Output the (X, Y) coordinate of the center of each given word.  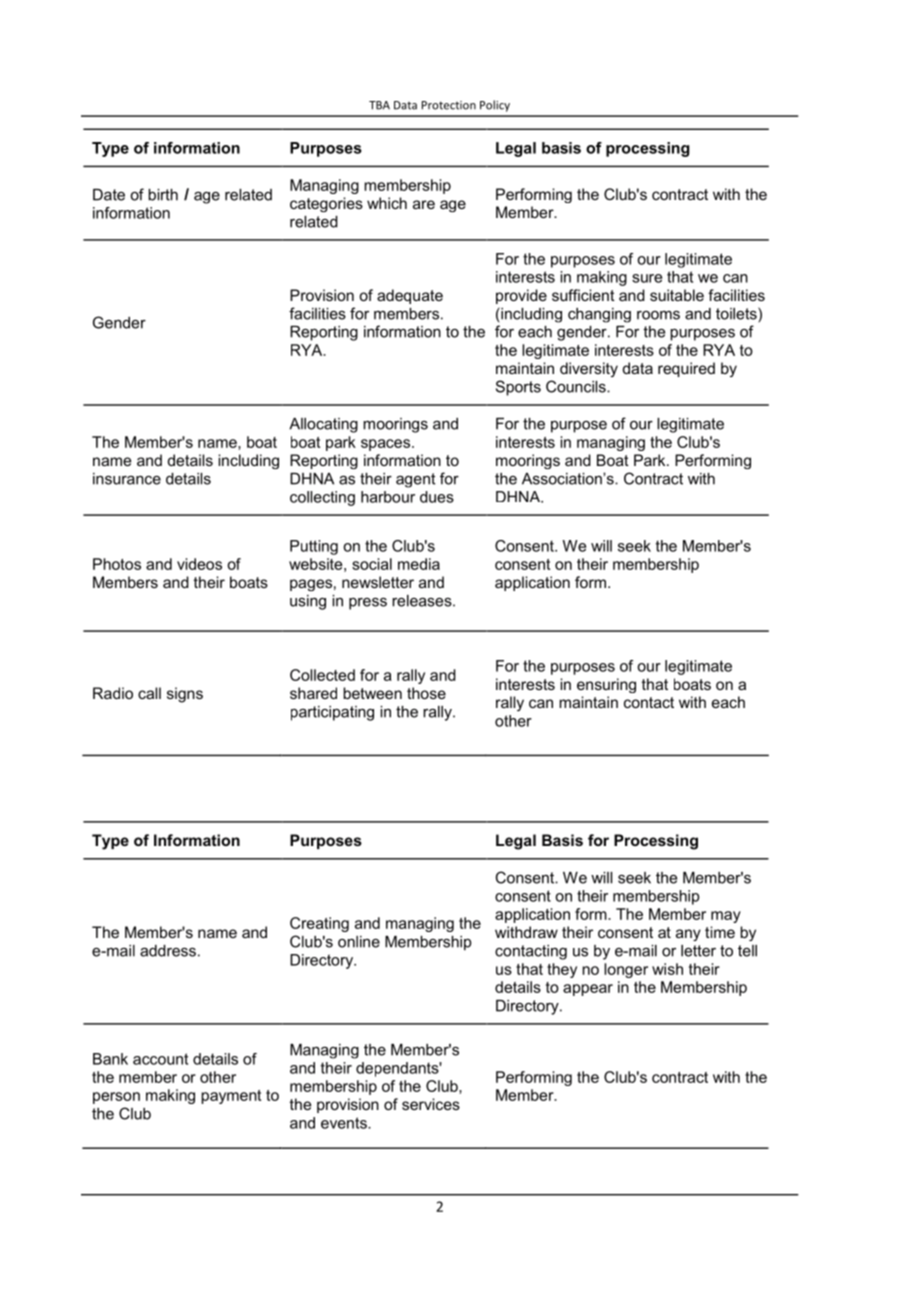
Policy (495, 106)
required (686, 369)
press (368, 604)
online (359, 942)
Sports (518, 388)
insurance (127, 479)
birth (163, 195)
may (726, 917)
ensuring (606, 685)
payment (231, 1097)
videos (199, 564)
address (168, 951)
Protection (449, 105)
